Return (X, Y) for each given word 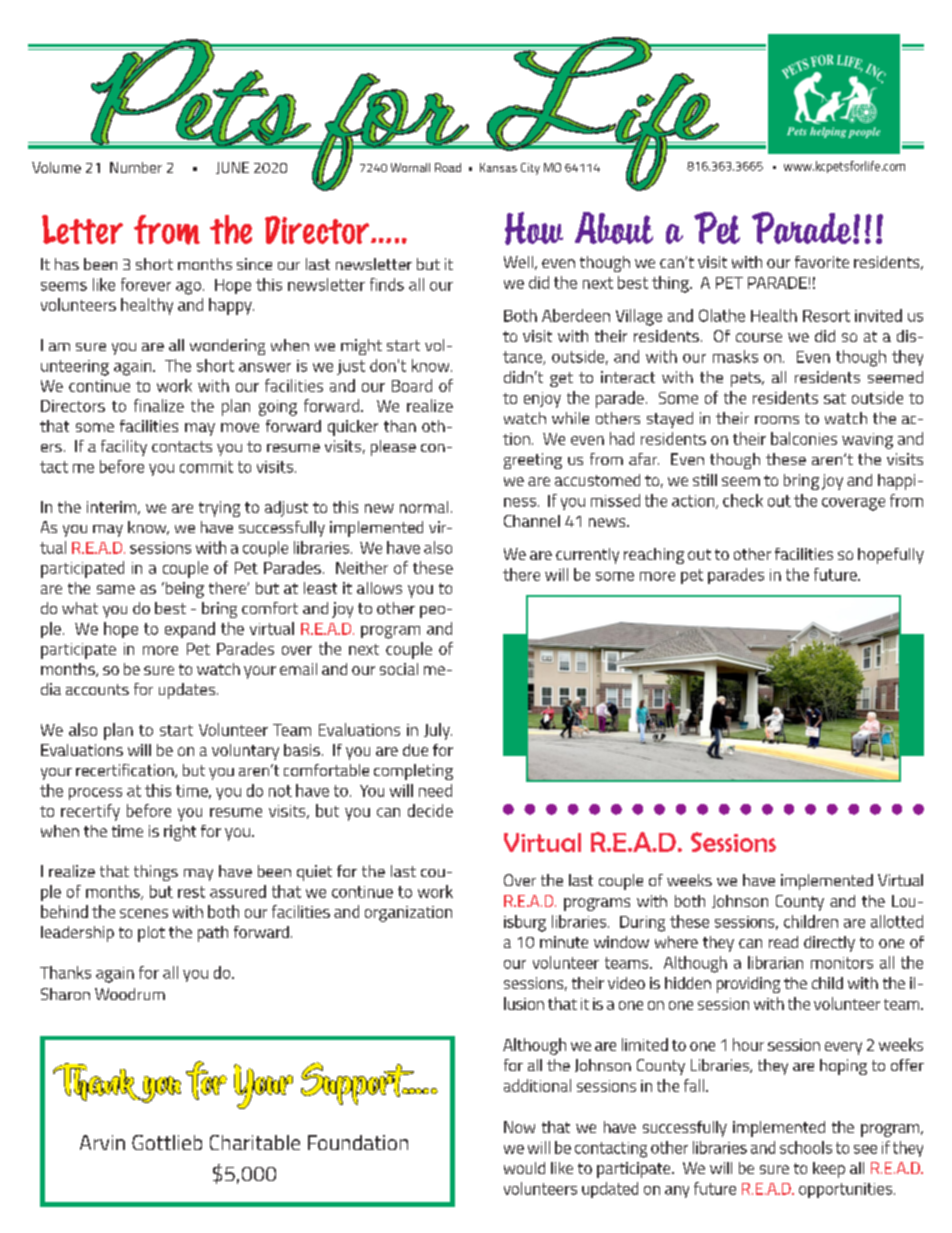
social (399, 669)
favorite (822, 262)
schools (806, 1147)
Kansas (498, 167)
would (524, 1168)
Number (136, 167)
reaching (654, 556)
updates (188, 691)
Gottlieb (167, 1142)
